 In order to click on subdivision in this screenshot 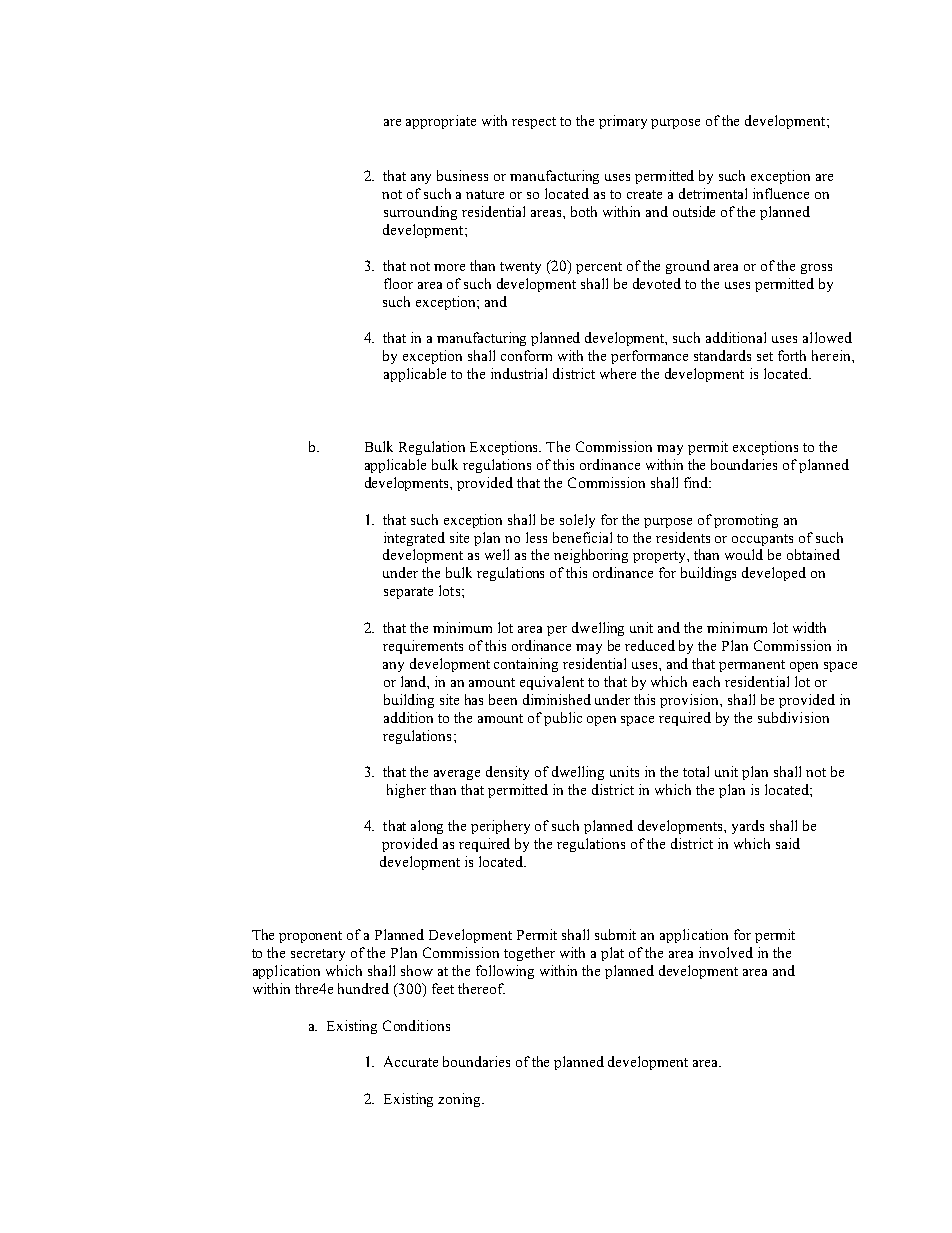, I will do `click(793, 717)`.
